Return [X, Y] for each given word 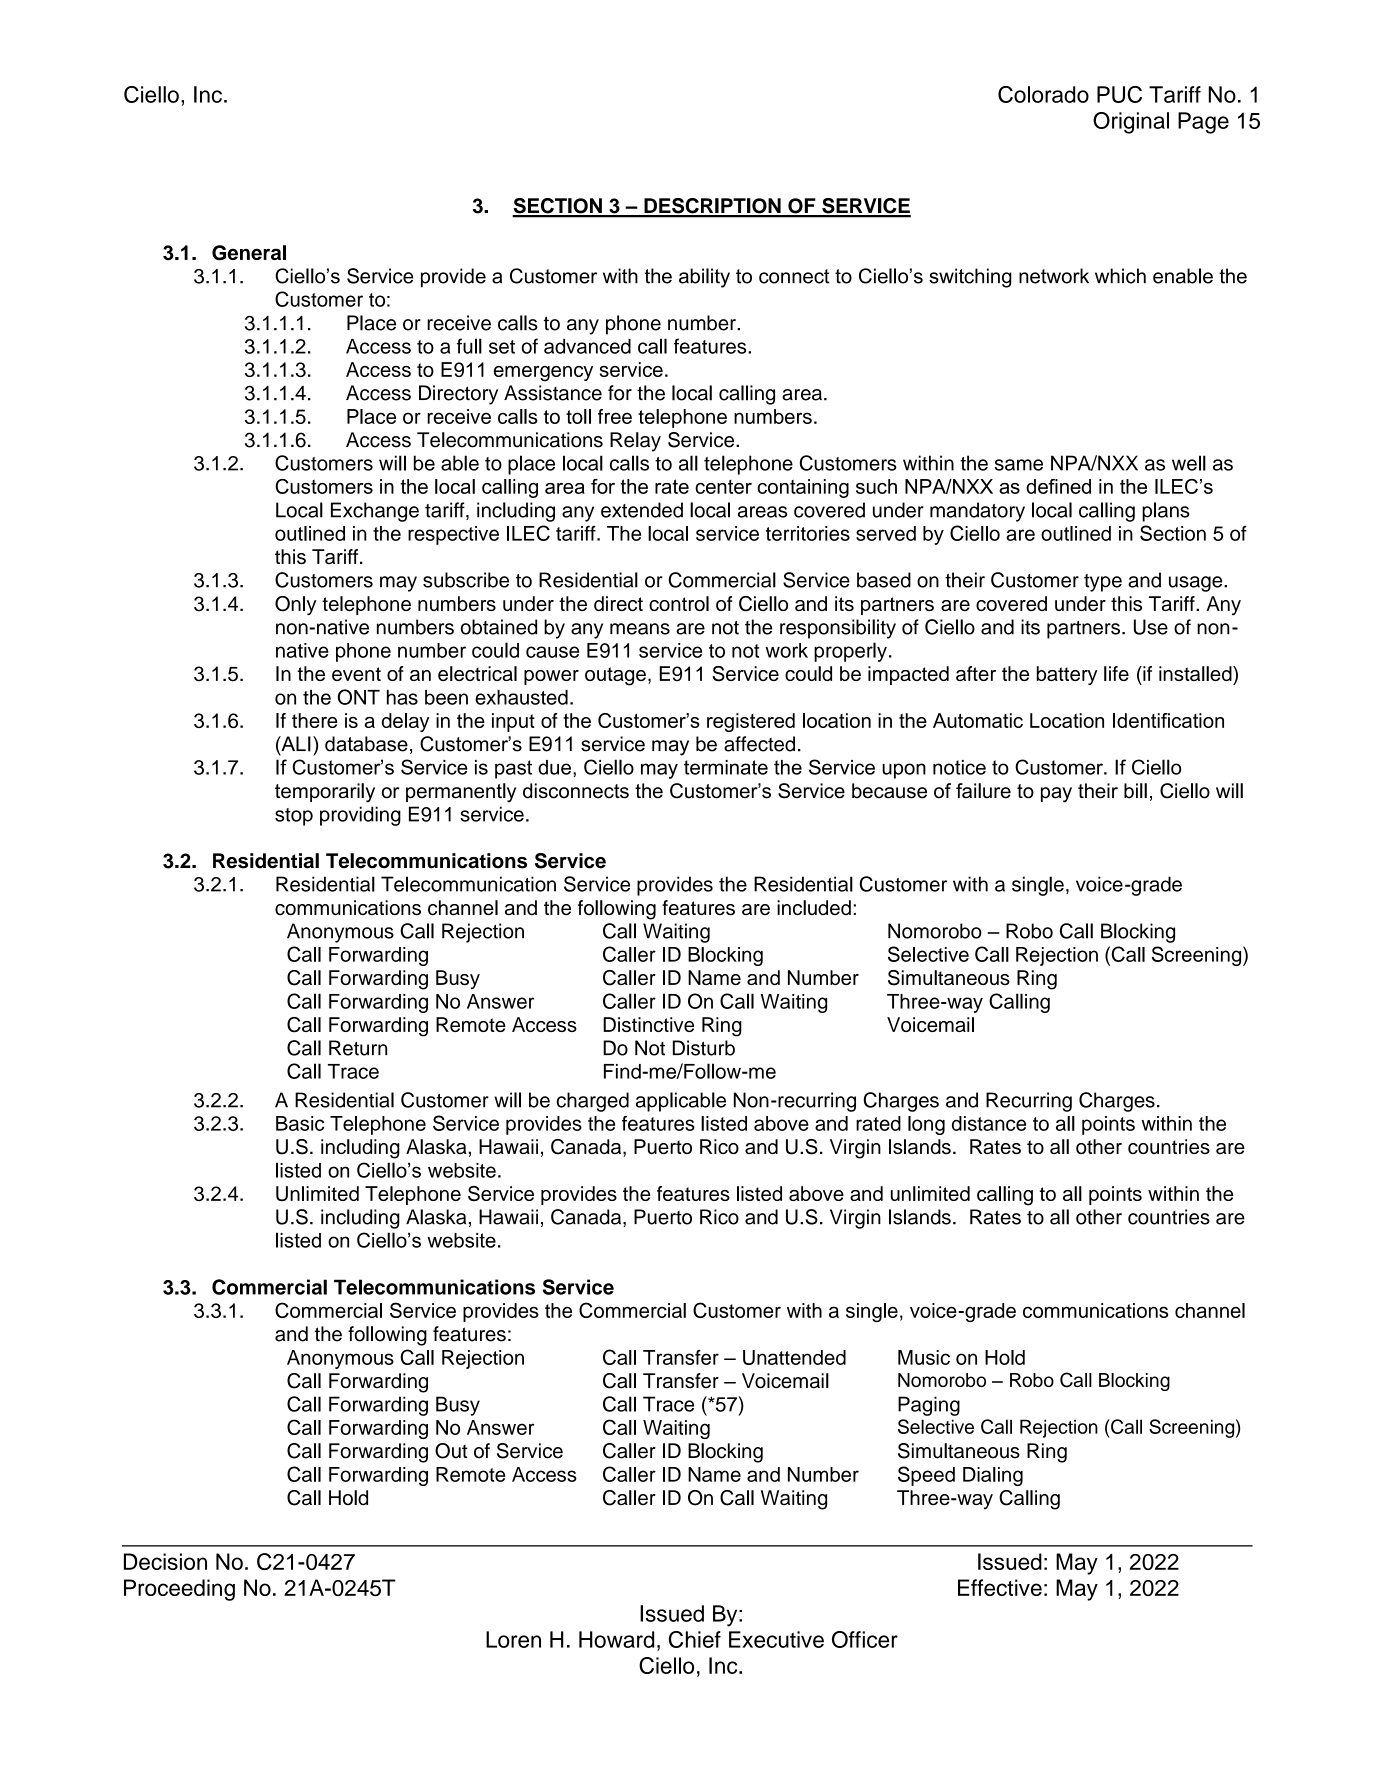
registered [751, 722]
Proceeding [179, 1590]
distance [989, 1123]
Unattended [794, 1357]
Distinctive [648, 1024]
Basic [300, 1123]
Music [924, 1357]
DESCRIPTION [712, 207]
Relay [635, 442]
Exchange [375, 512]
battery [1067, 676]
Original [1131, 123]
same [1019, 465]
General [249, 253]
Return [358, 1048]
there [315, 720]
